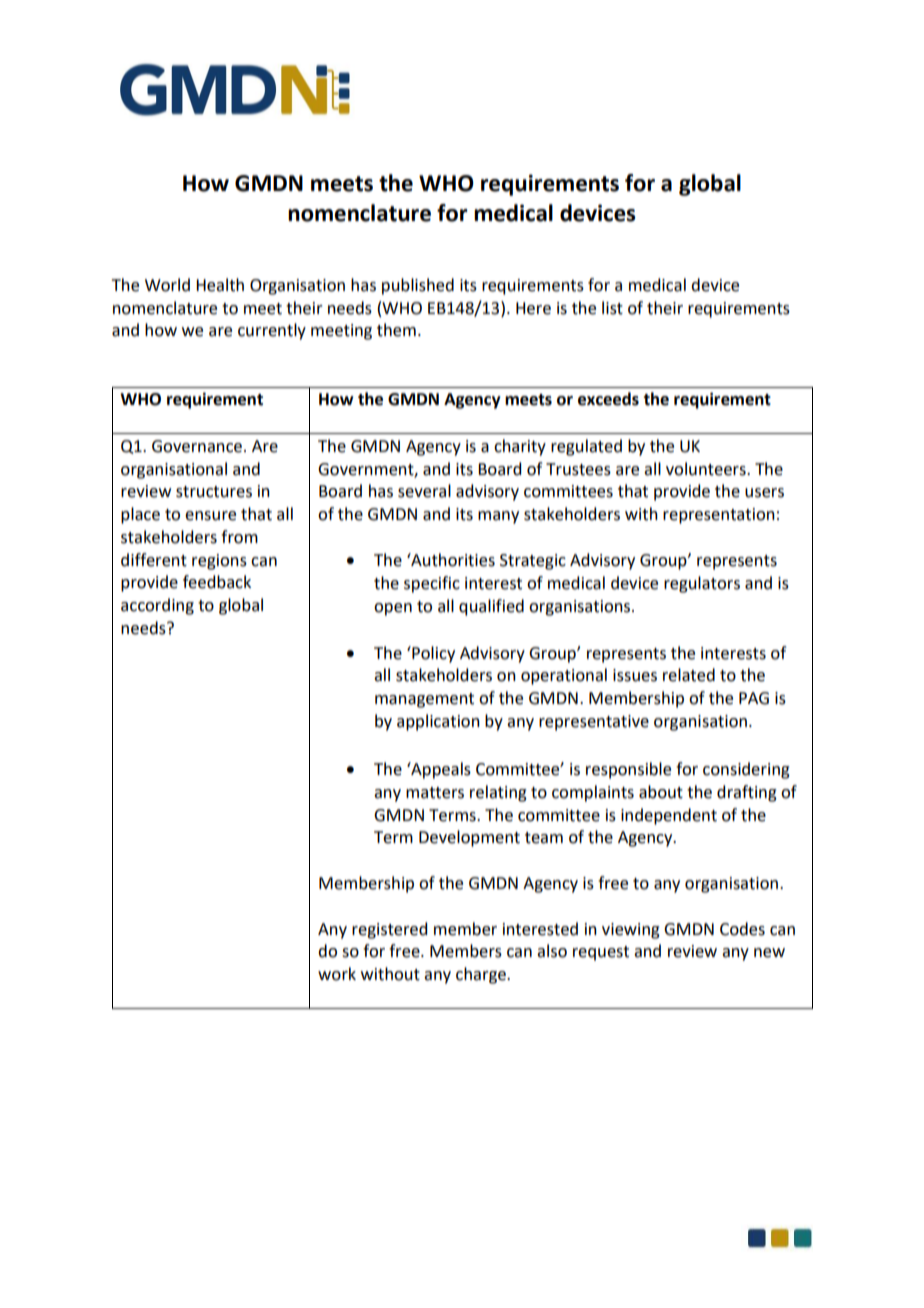 The width and height of the screenshot is (924, 1308). What do you see at coordinates (157, 606) in the screenshot?
I see `according` at bounding box center [157, 606].
